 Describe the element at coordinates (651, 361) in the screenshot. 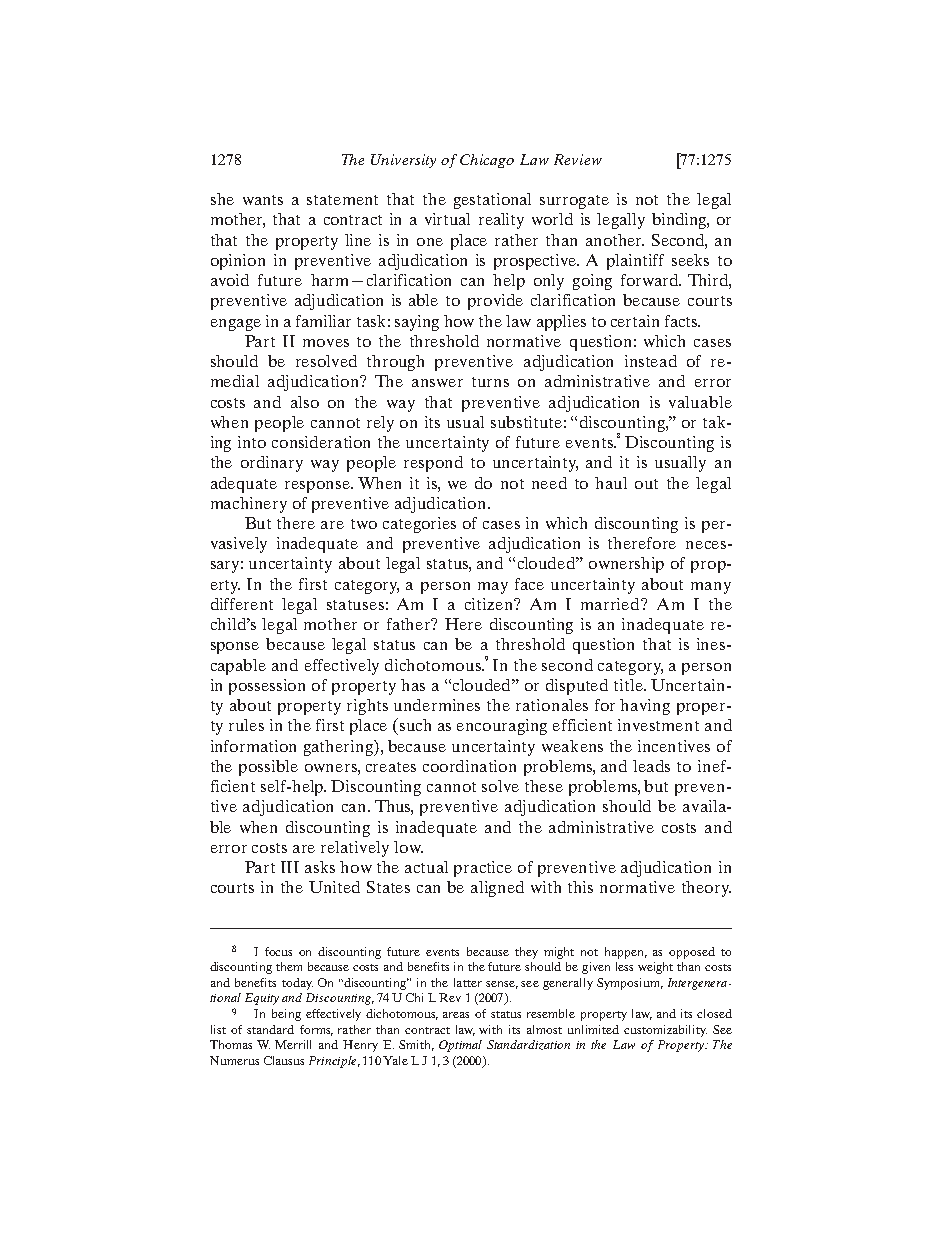

I see `instead` at that location.
